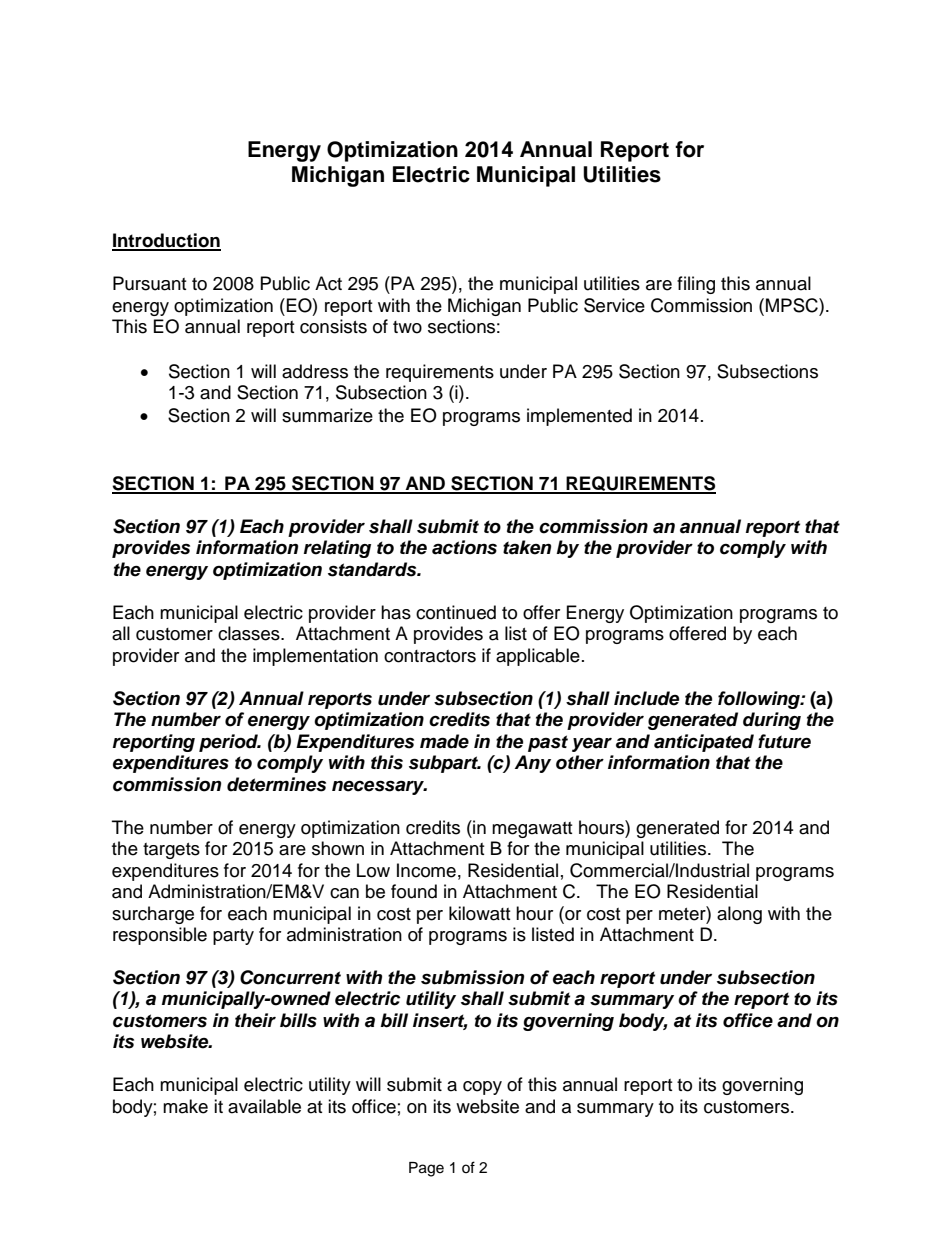 Image resolution: width=952 pixels, height=1233 pixels. I want to click on along, so click(739, 915).
